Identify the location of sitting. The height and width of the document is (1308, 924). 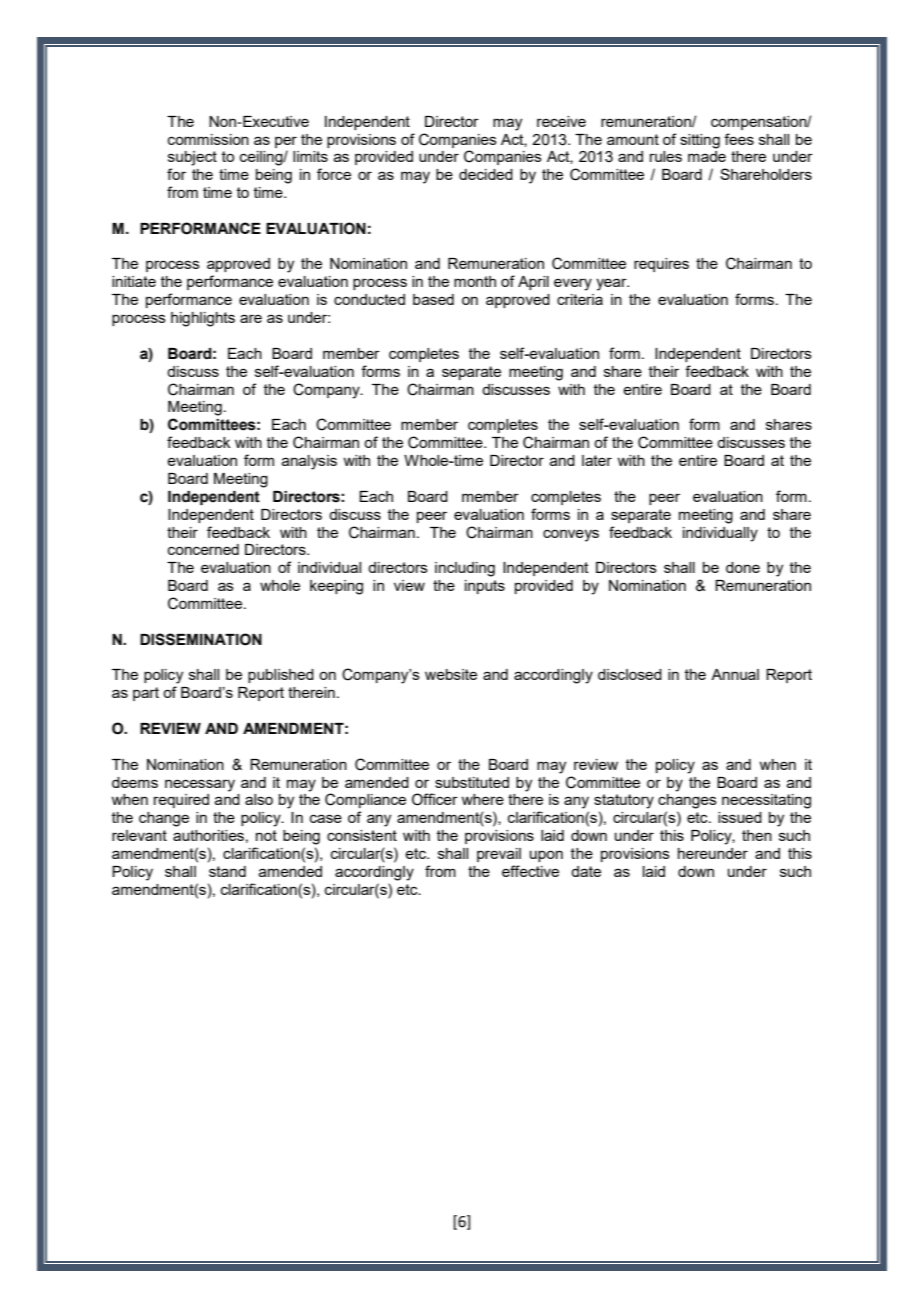
(700, 141).
